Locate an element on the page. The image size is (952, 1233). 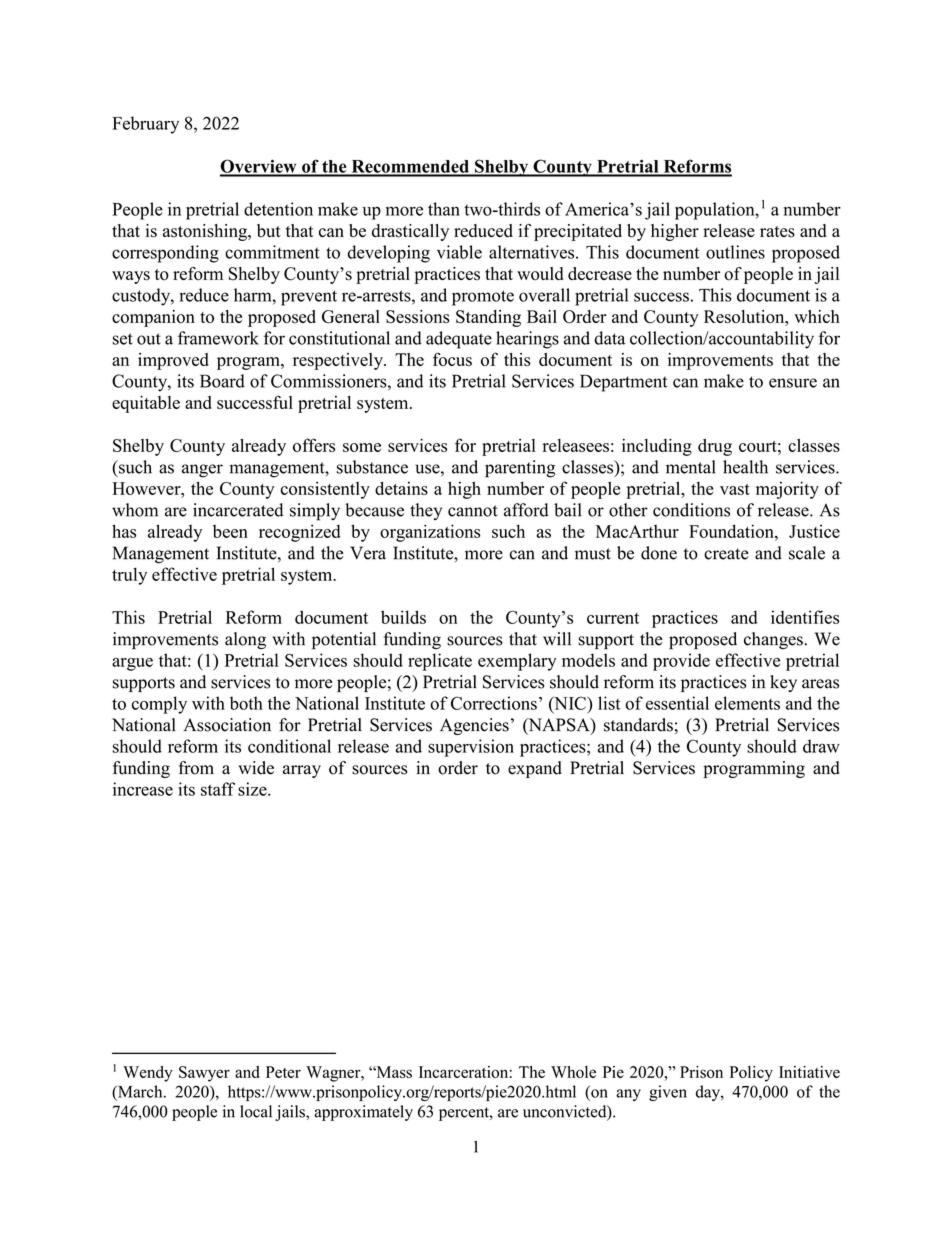
than is located at coordinates (444, 209).
